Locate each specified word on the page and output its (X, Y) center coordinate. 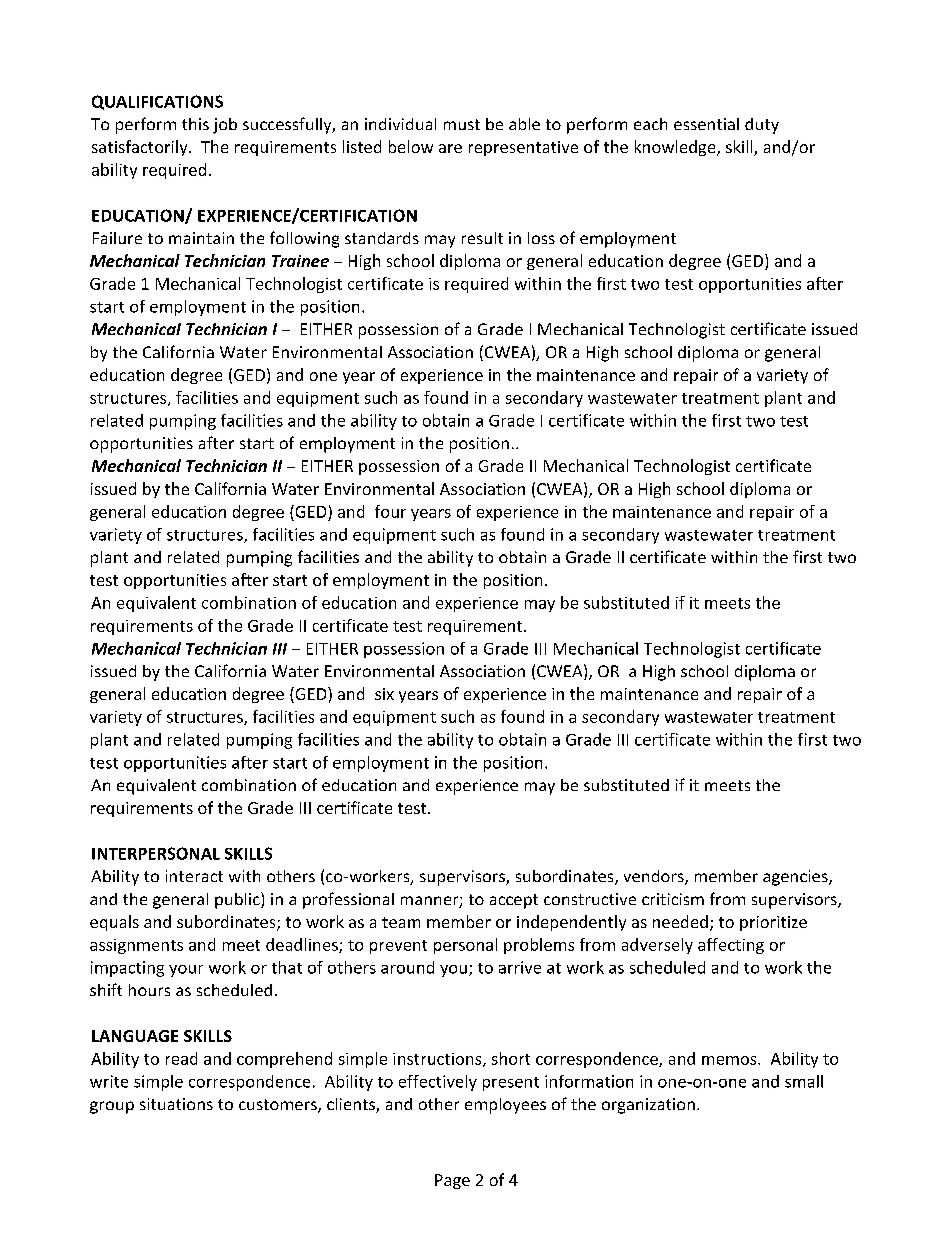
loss (541, 238)
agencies (796, 878)
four (390, 511)
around (407, 967)
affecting (731, 946)
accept (514, 901)
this (195, 124)
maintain (201, 238)
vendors (655, 877)
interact (194, 876)
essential (706, 124)
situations (176, 1104)
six (384, 694)
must (462, 124)
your (186, 971)
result (482, 238)
